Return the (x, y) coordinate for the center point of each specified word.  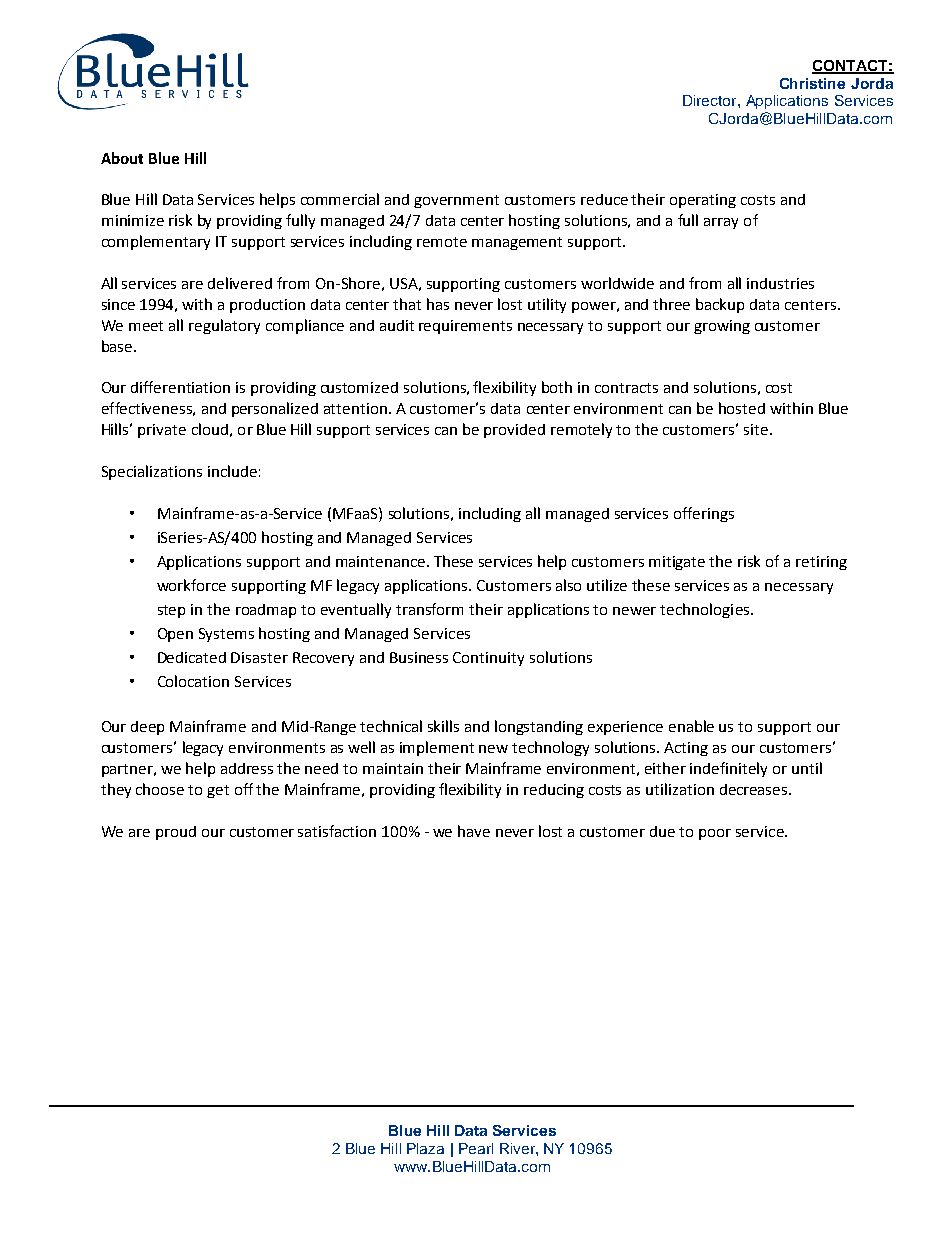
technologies (706, 610)
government (456, 201)
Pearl (476, 1148)
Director (711, 100)
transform (429, 609)
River (518, 1148)
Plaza (425, 1148)
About (122, 158)
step (171, 611)
